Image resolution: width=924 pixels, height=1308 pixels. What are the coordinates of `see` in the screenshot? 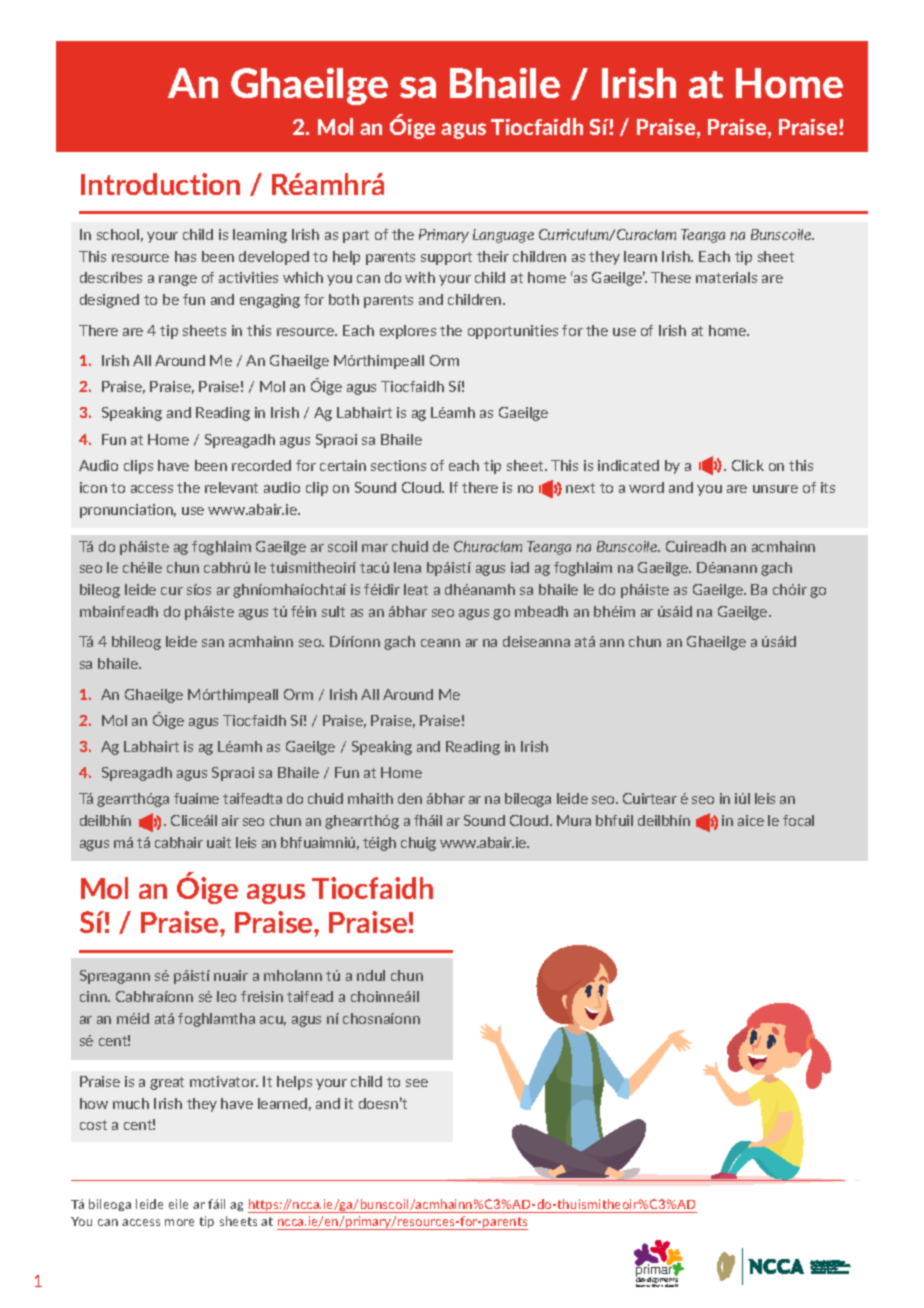 It's located at (417, 1083).
